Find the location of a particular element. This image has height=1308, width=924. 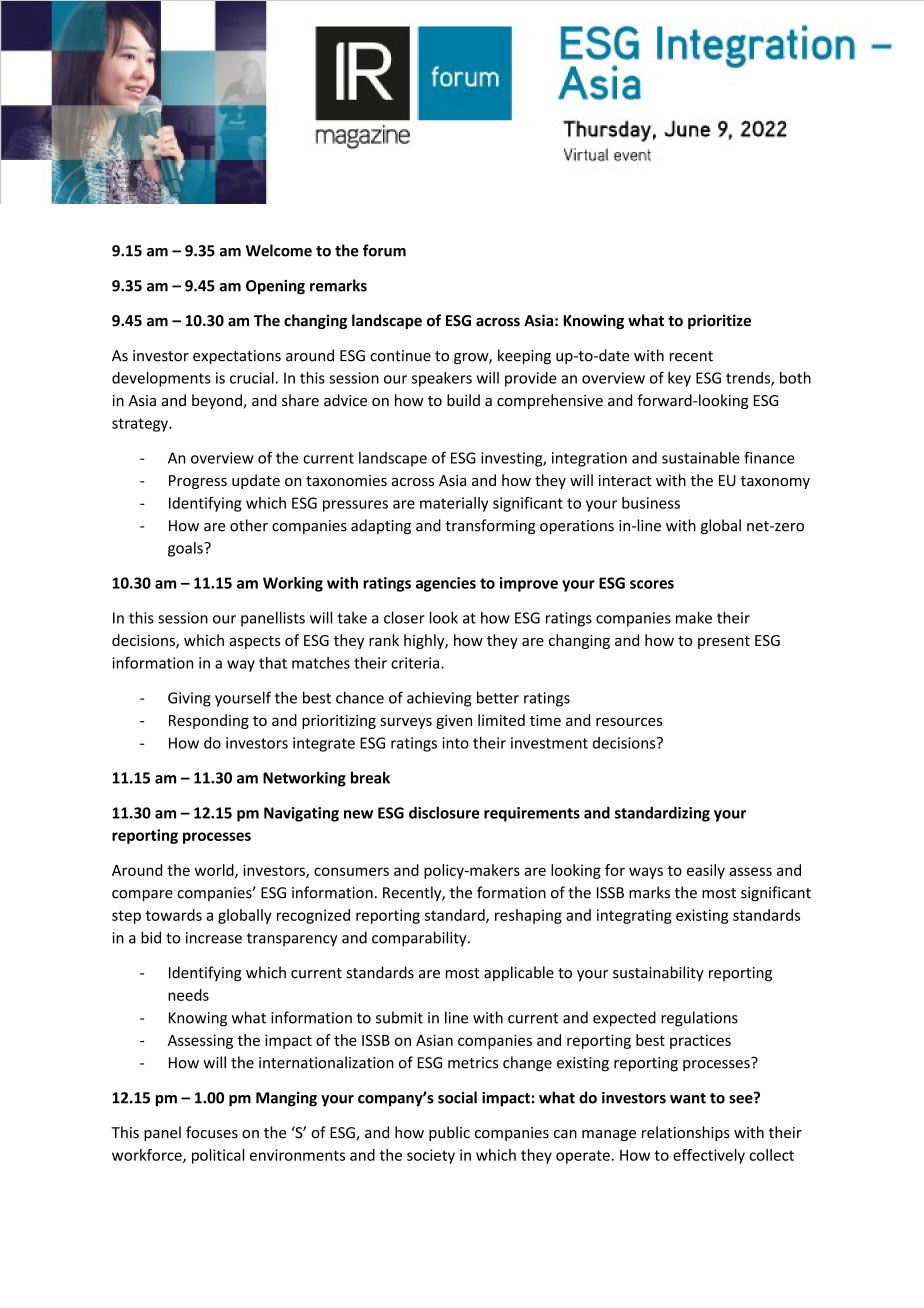

scores is located at coordinates (652, 584).
